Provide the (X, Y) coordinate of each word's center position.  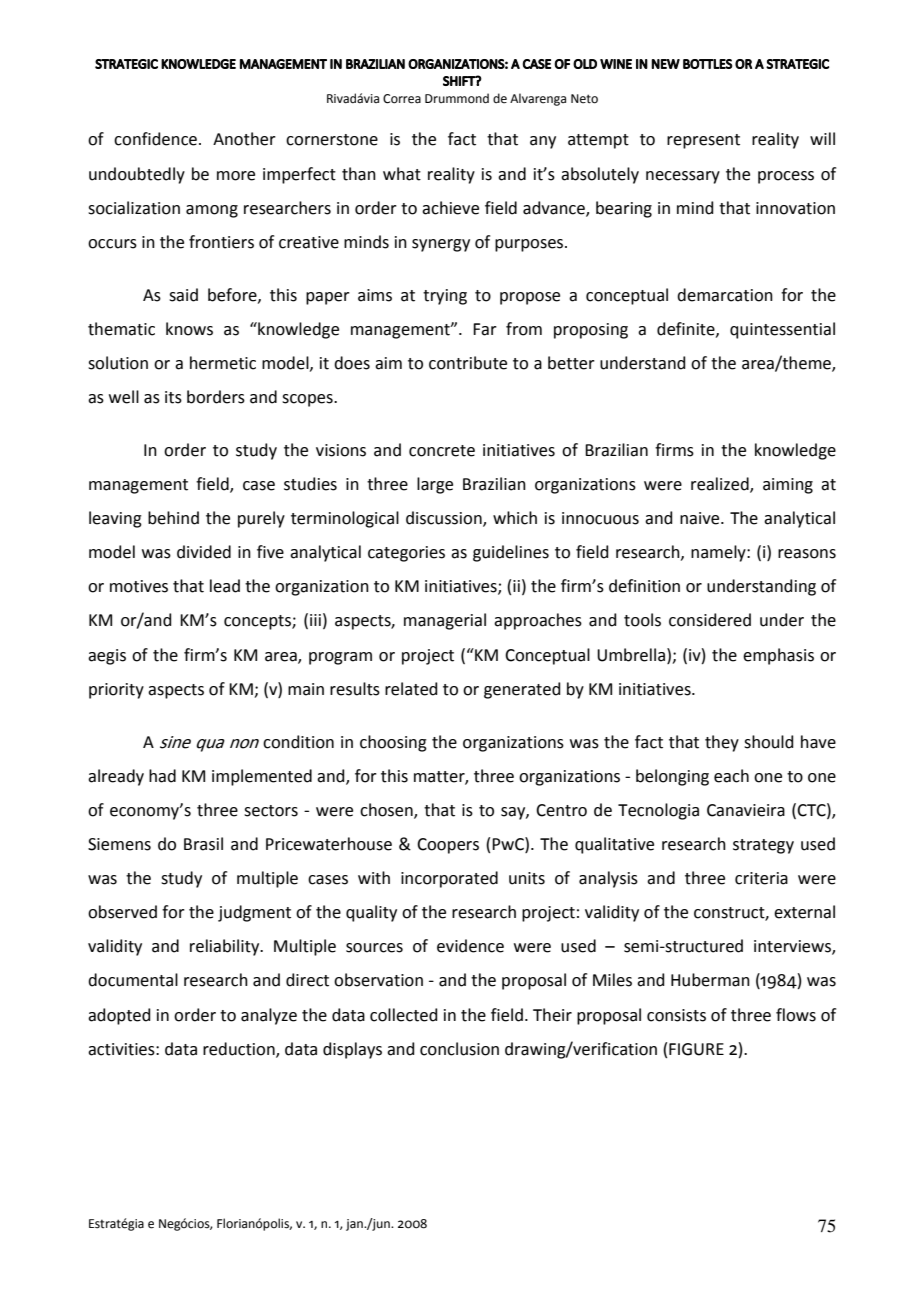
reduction (240, 1049)
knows (189, 329)
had (162, 776)
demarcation (725, 295)
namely (719, 553)
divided (204, 552)
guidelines (511, 553)
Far (485, 329)
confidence (155, 139)
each (731, 776)
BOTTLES (708, 64)
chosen (387, 810)
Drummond (457, 98)
